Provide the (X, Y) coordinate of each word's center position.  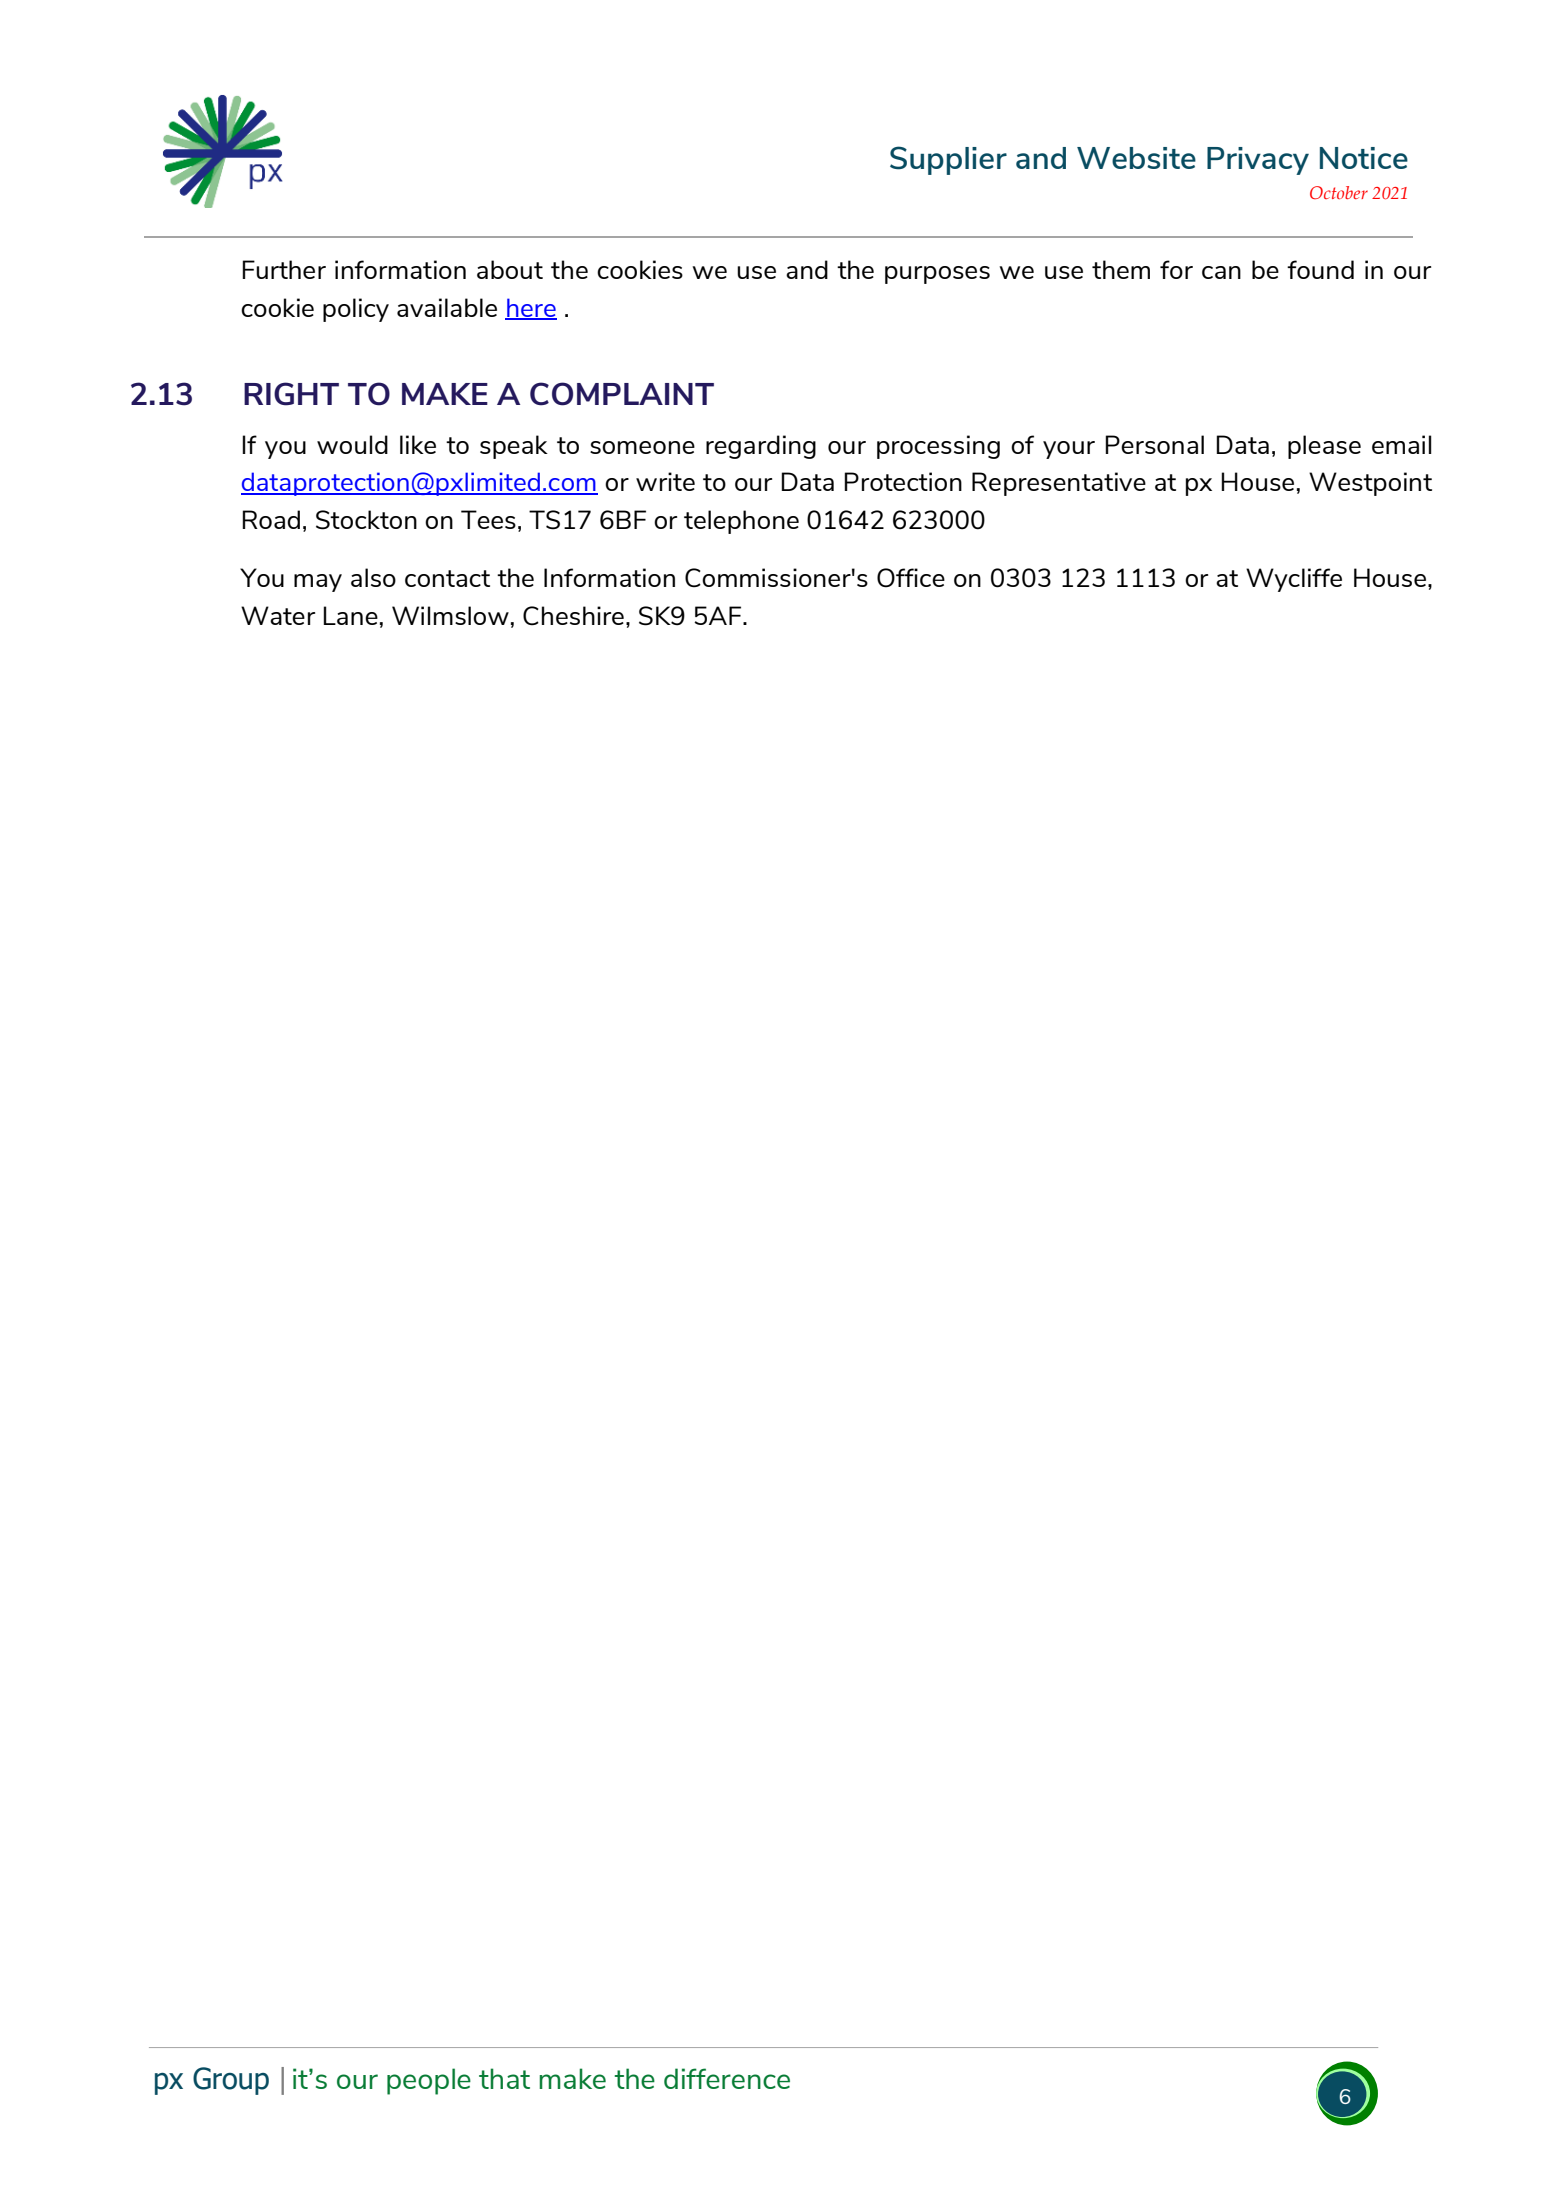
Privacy (1258, 161)
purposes (937, 275)
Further (284, 269)
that (504, 2078)
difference (727, 2078)
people (429, 2081)
